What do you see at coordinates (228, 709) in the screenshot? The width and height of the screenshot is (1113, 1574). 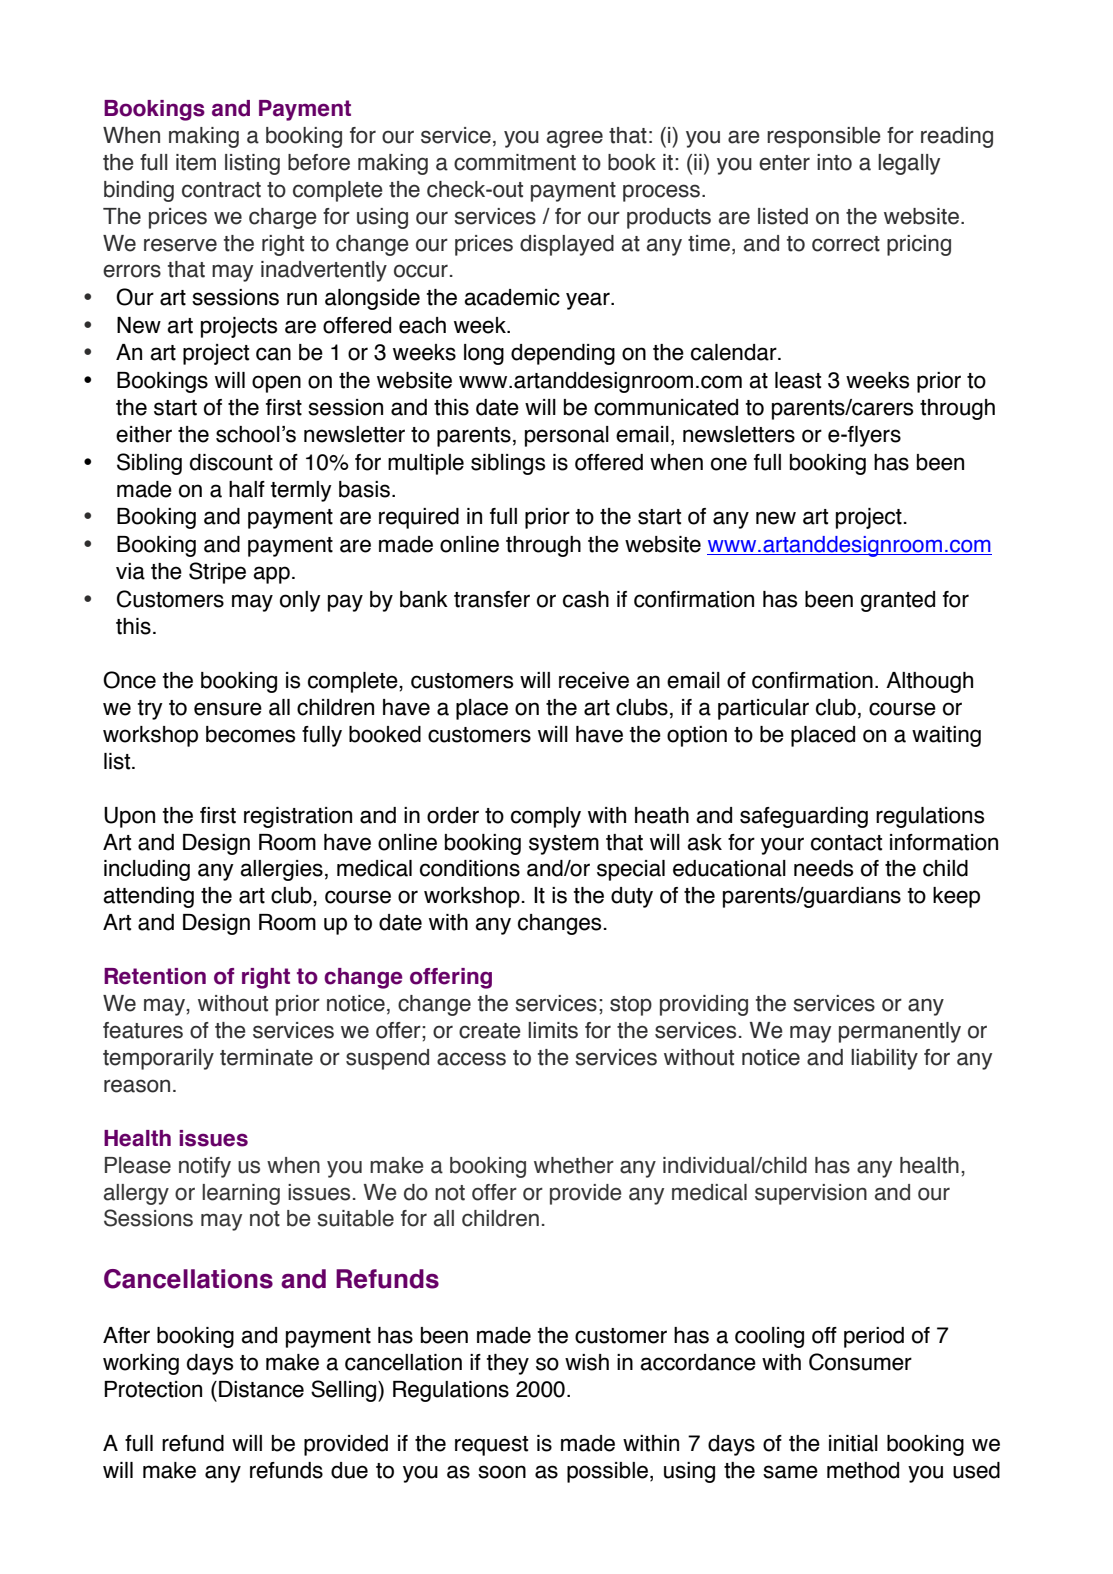 I see `ensure` at bounding box center [228, 709].
